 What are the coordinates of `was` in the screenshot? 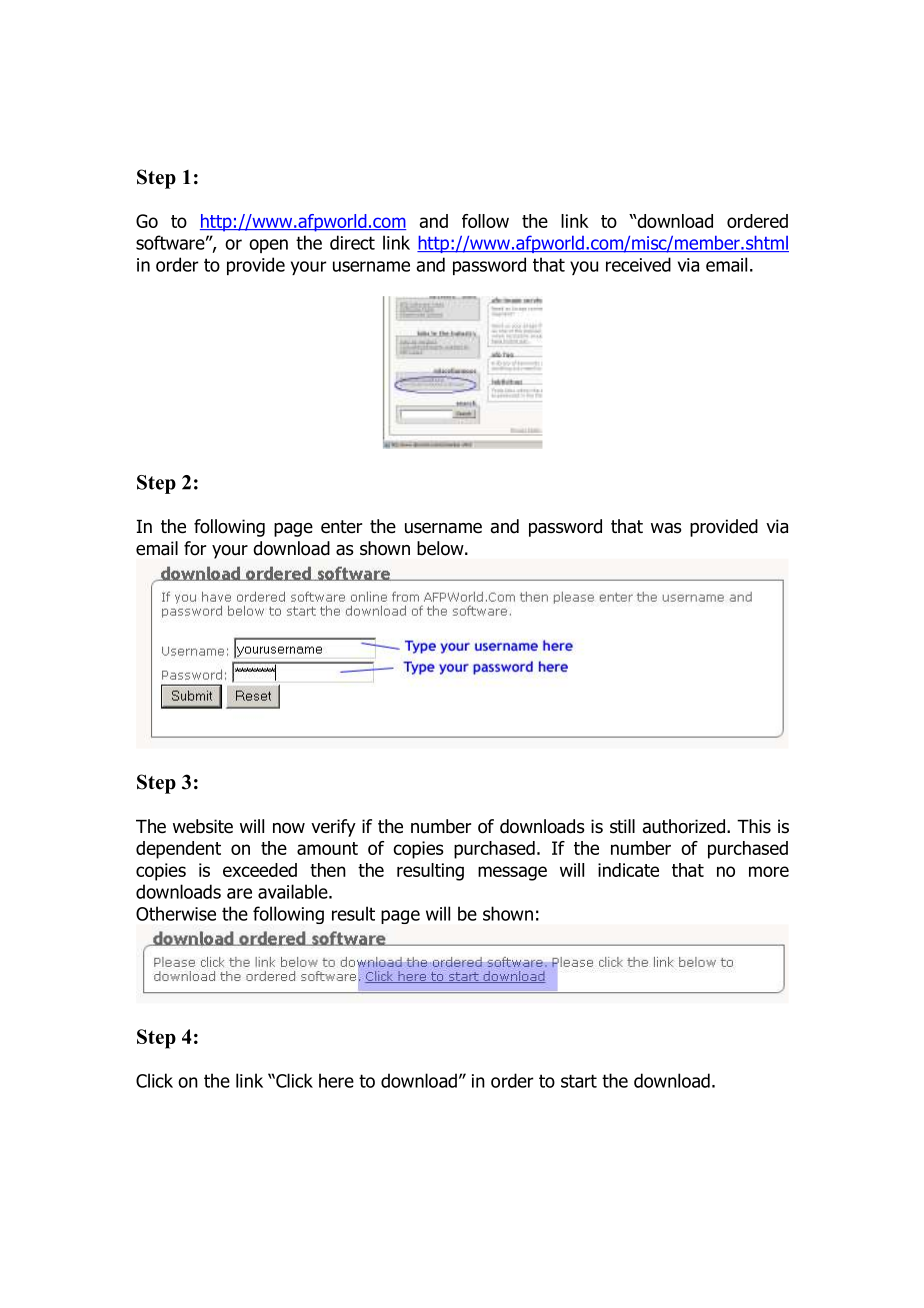 It's located at (666, 528).
